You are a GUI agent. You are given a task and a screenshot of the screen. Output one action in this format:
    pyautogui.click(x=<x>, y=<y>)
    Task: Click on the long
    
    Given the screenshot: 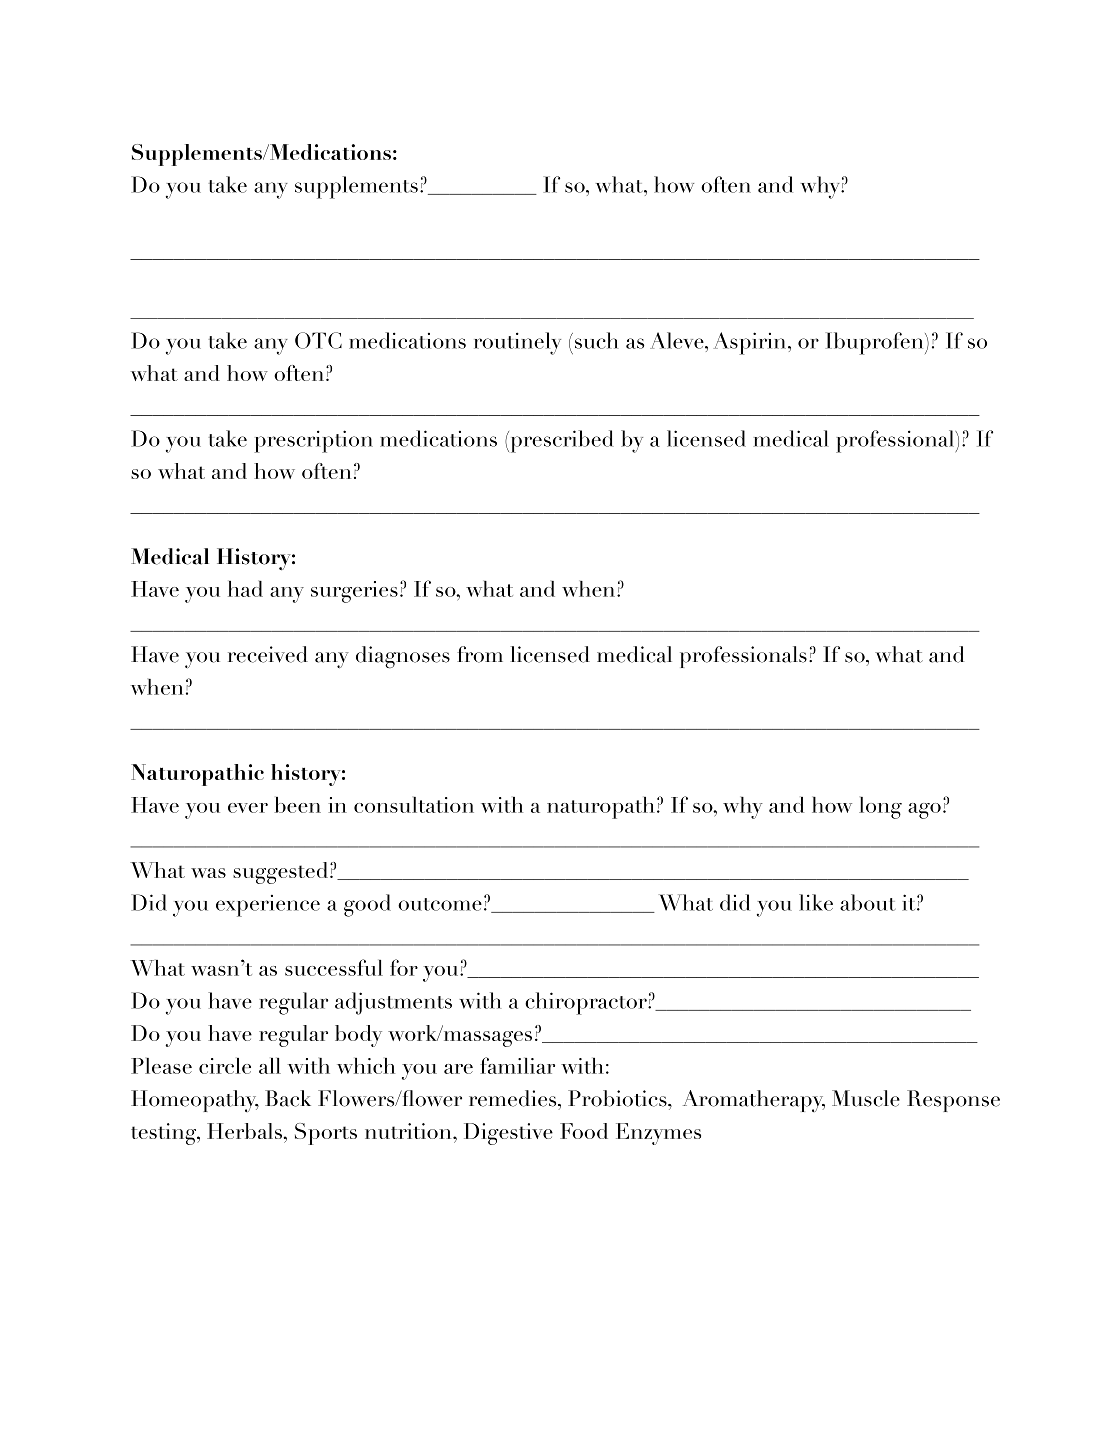 What is the action you would take?
    pyautogui.click(x=880, y=808)
